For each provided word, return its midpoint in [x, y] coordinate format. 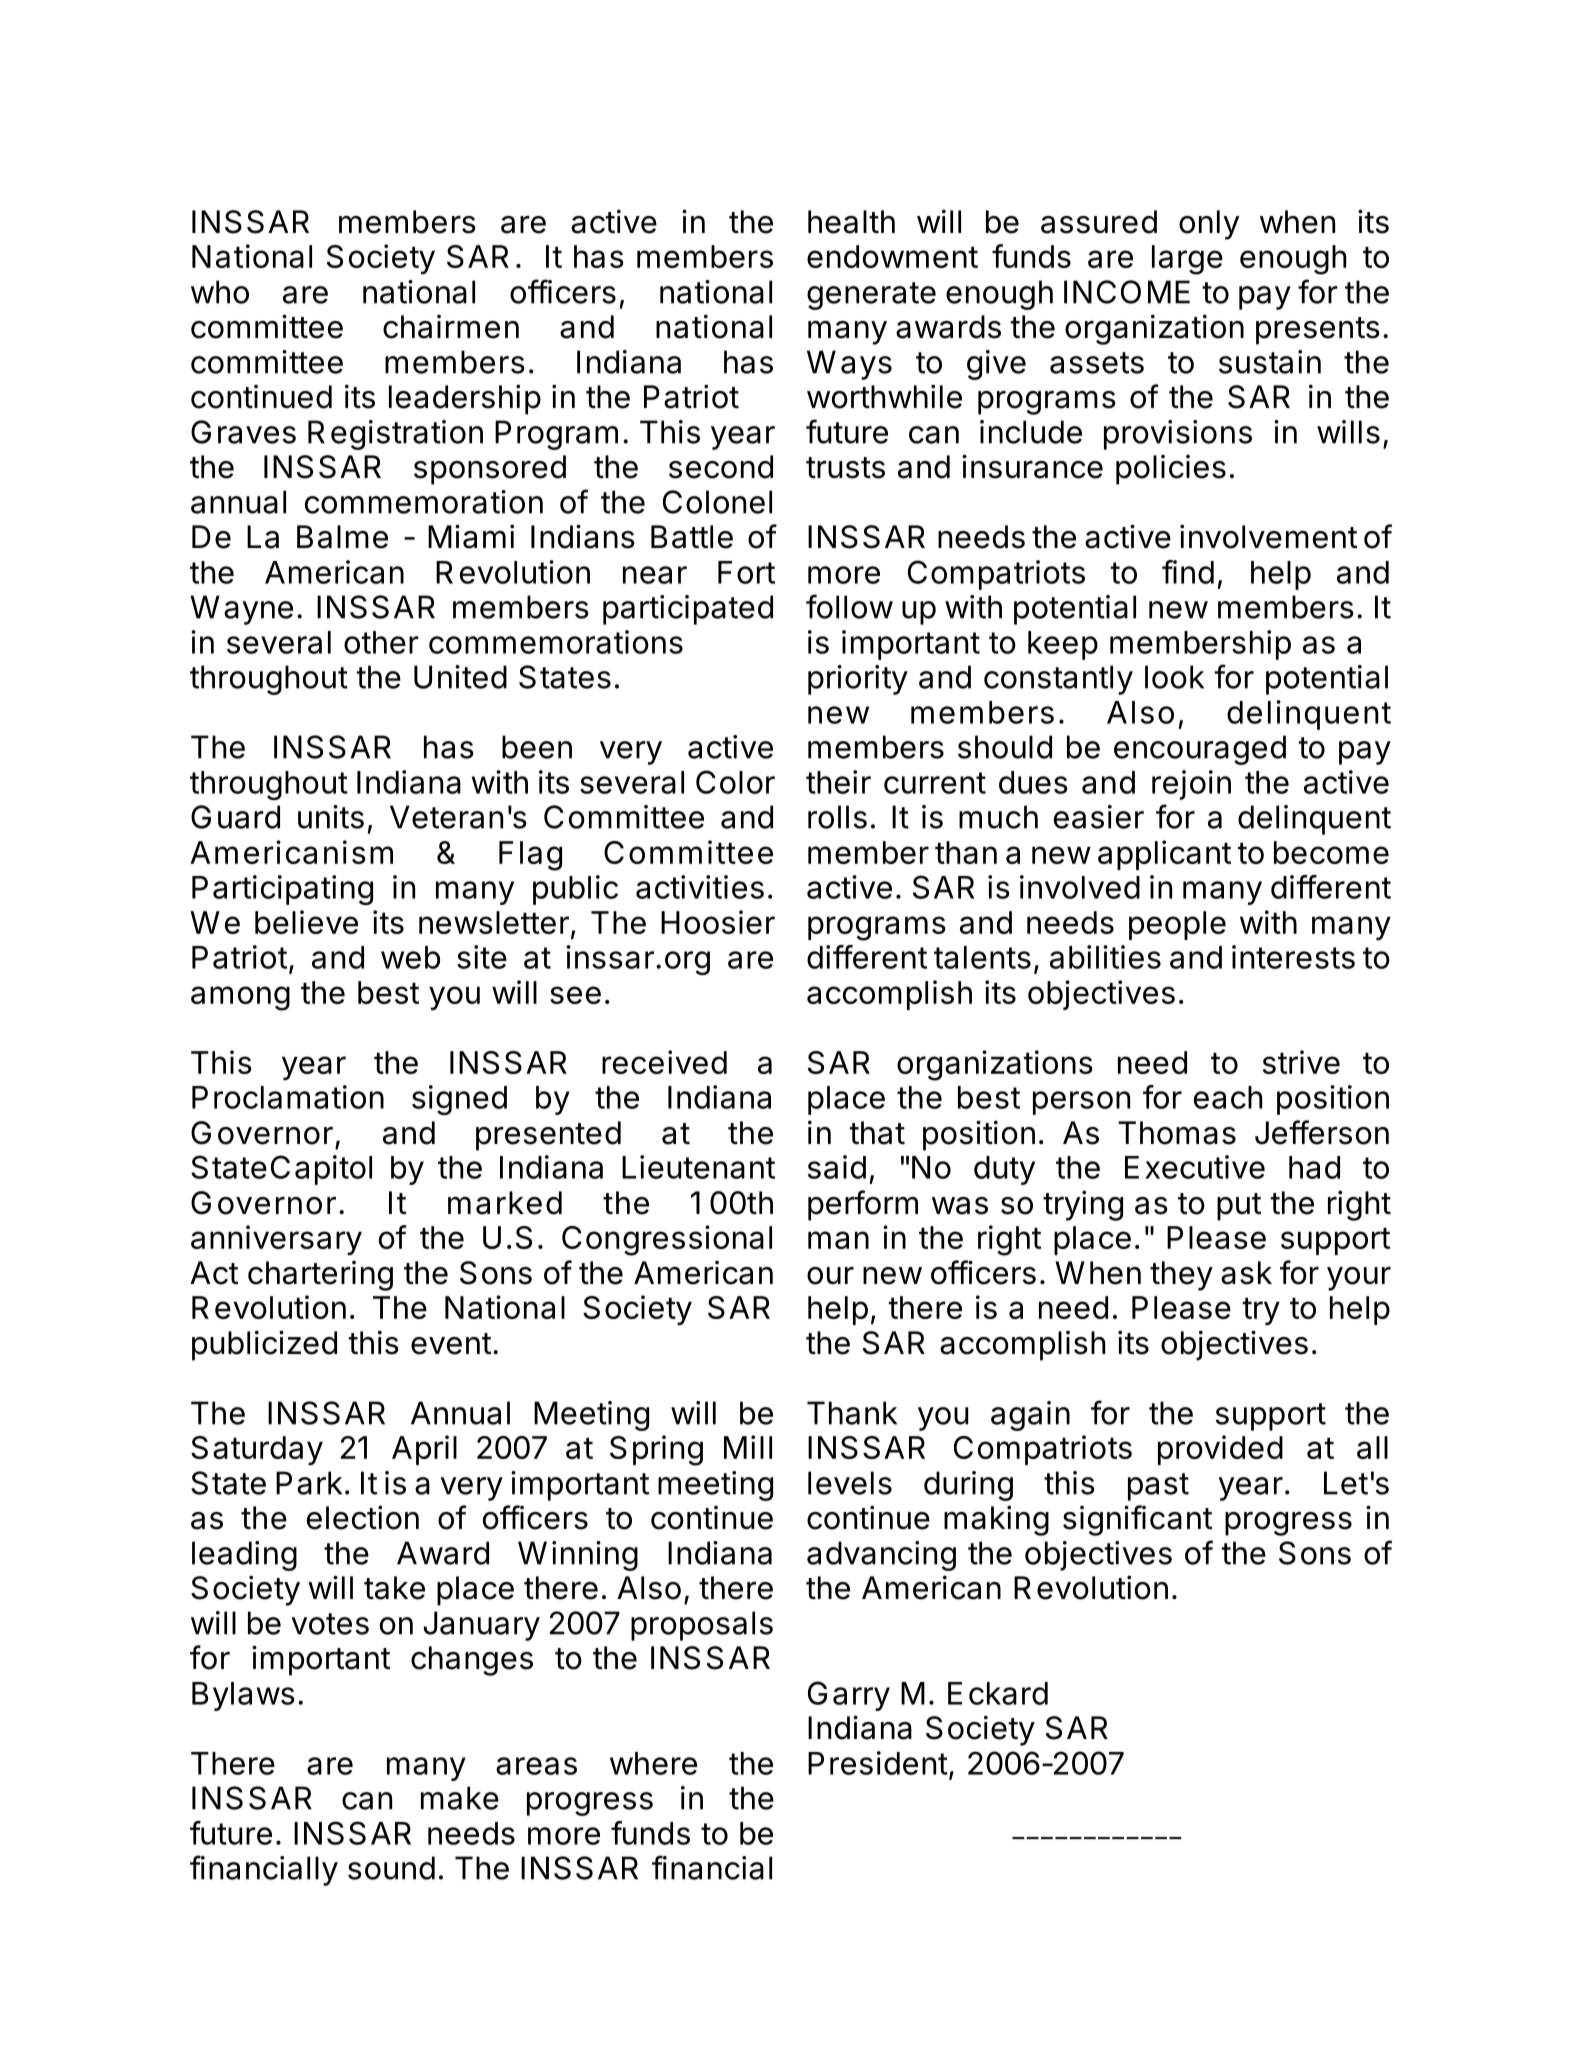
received [664, 1062]
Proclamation [288, 1097]
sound [391, 1868]
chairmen [451, 327]
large [1187, 260]
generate [871, 296]
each [1228, 1097]
